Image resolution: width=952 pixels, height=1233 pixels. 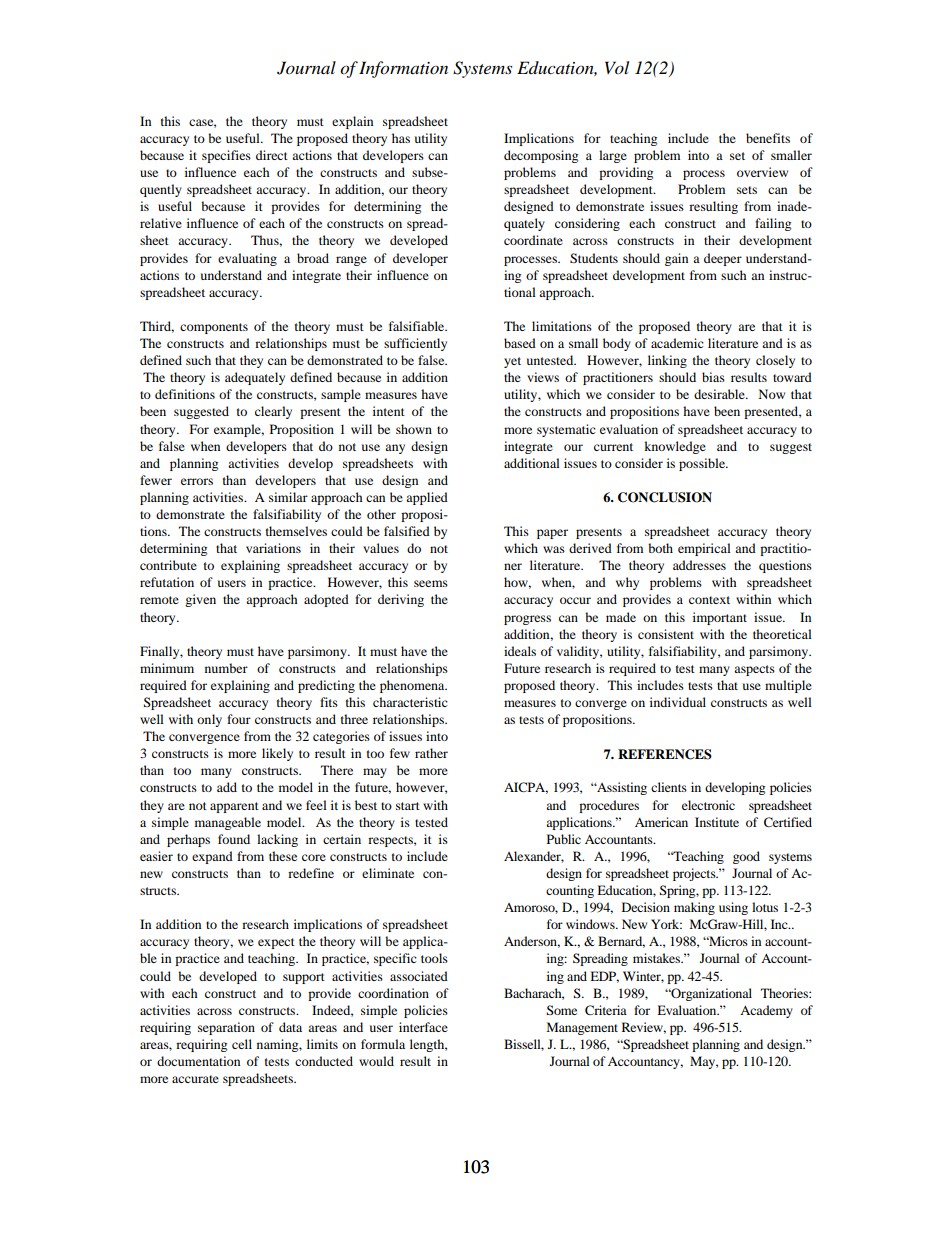 What do you see at coordinates (234, 807) in the image?
I see `apparent` at bounding box center [234, 807].
